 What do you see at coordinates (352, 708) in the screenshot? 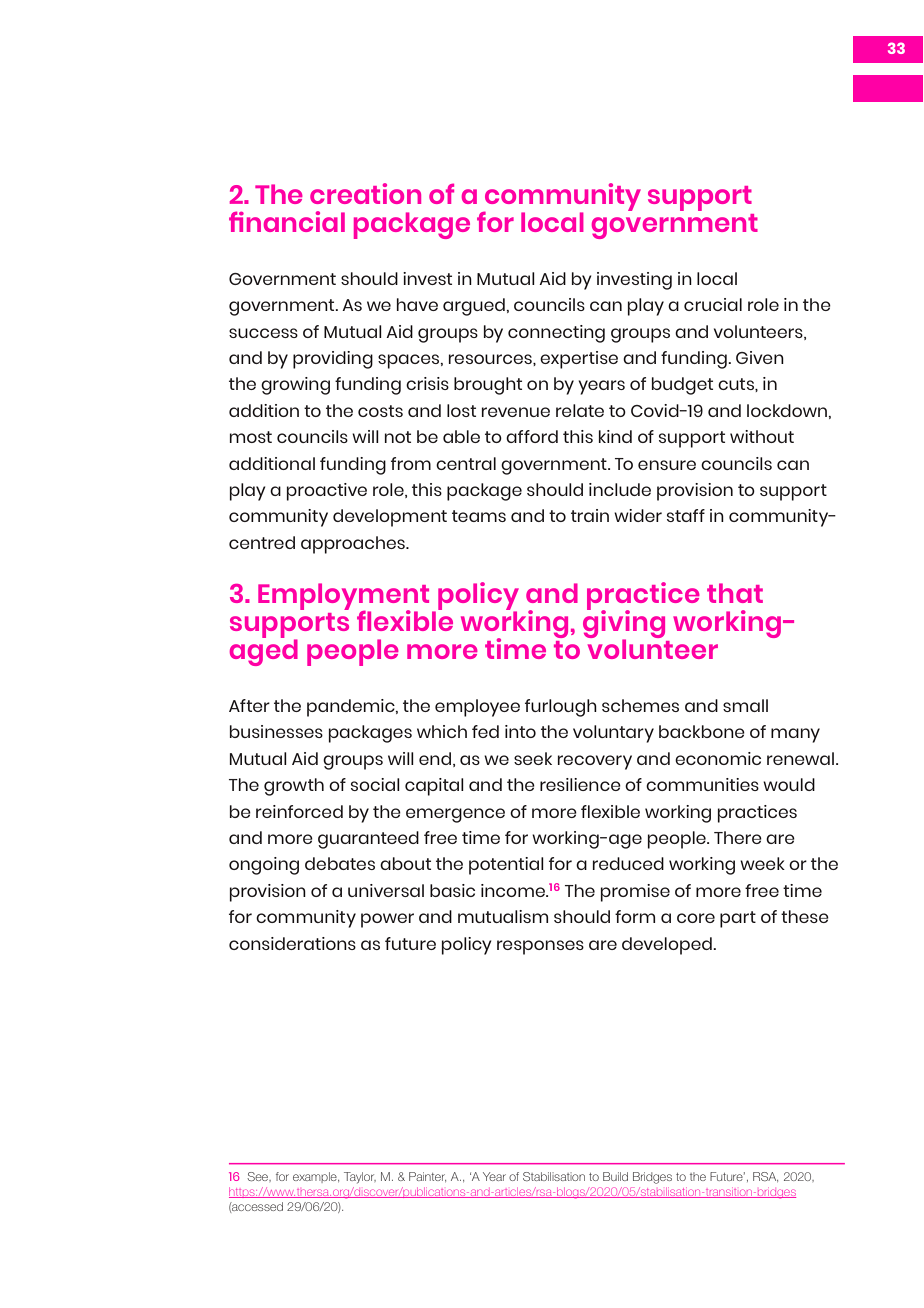
I see `pandemic` at bounding box center [352, 708].
